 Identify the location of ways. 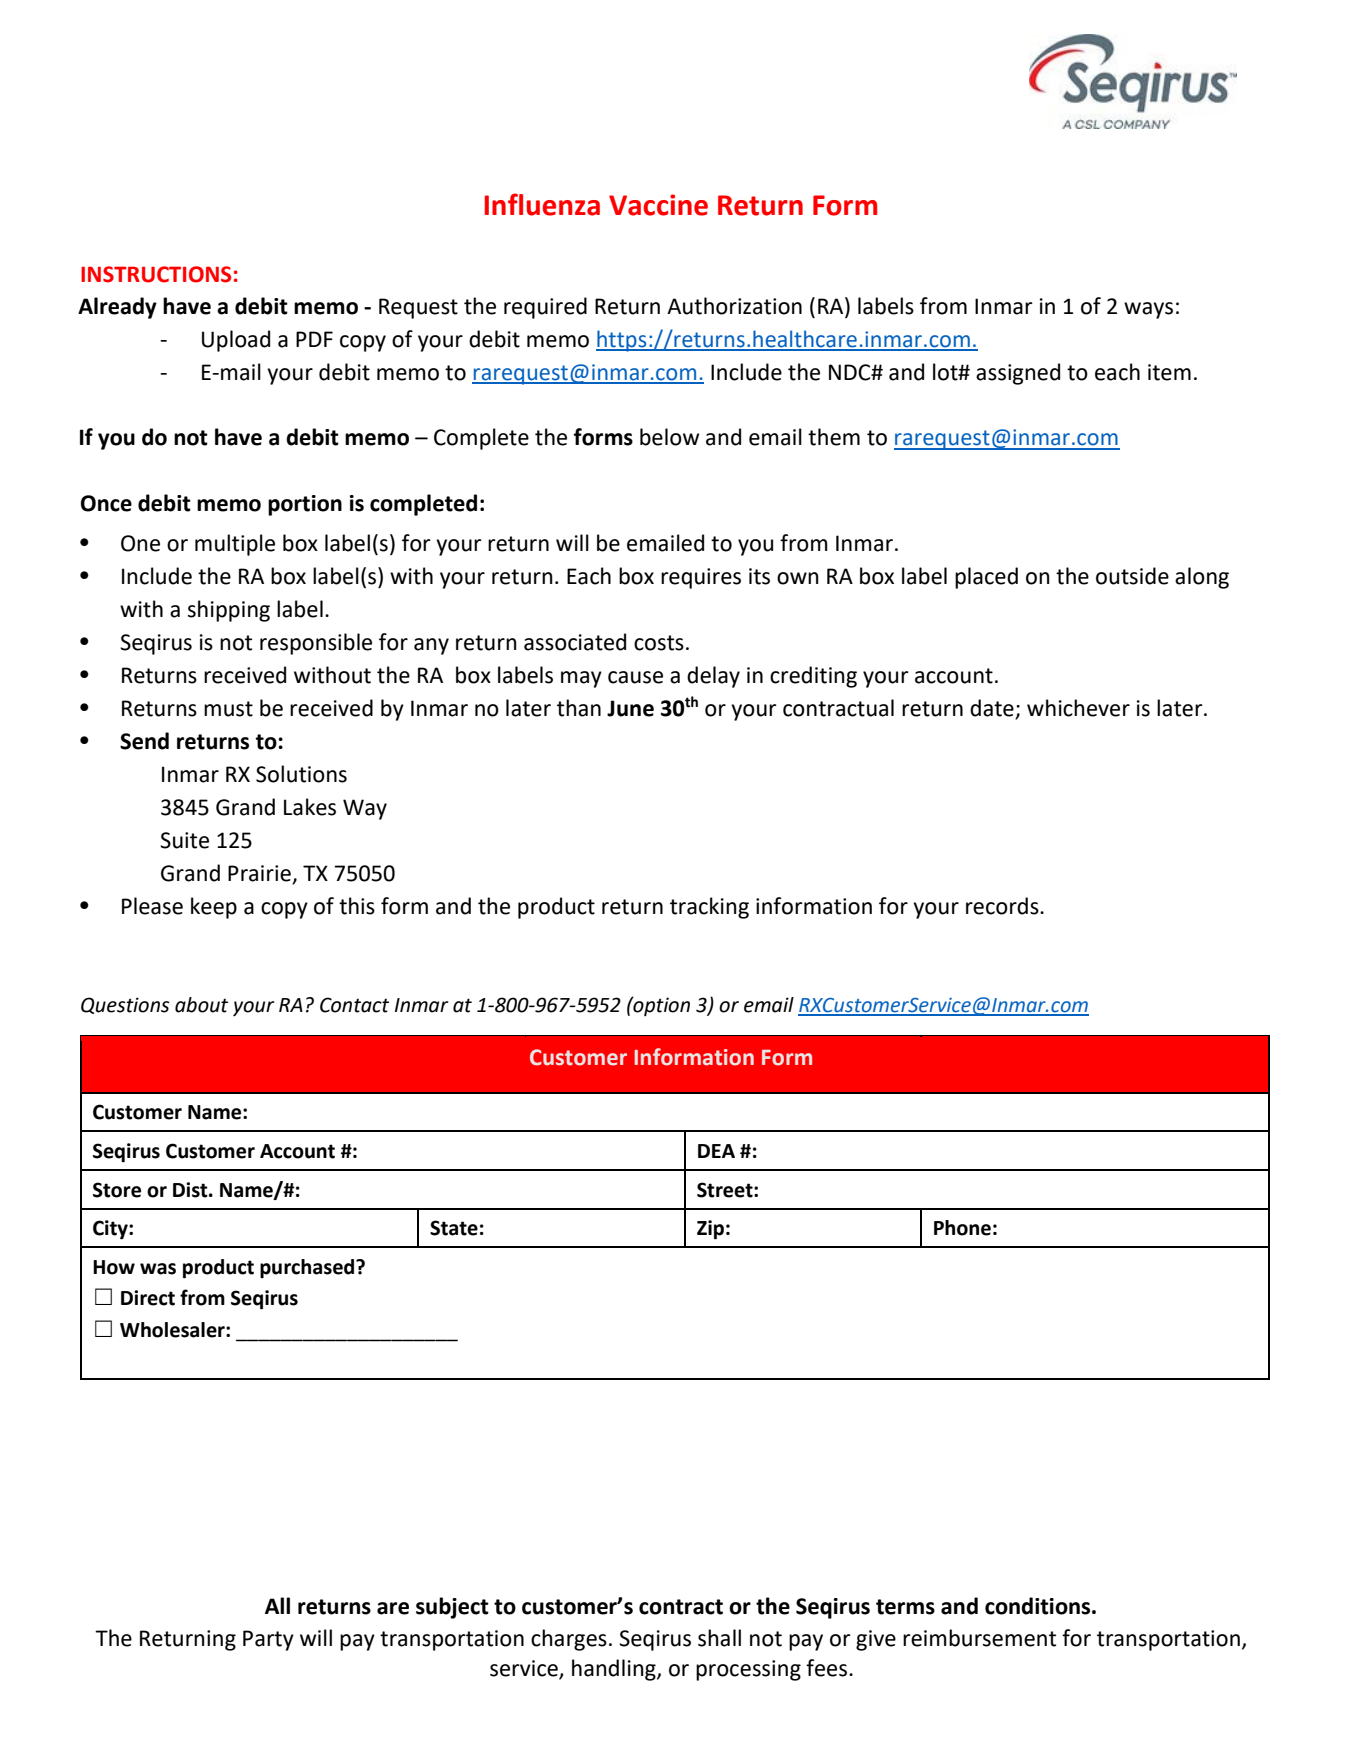
(1148, 310).
